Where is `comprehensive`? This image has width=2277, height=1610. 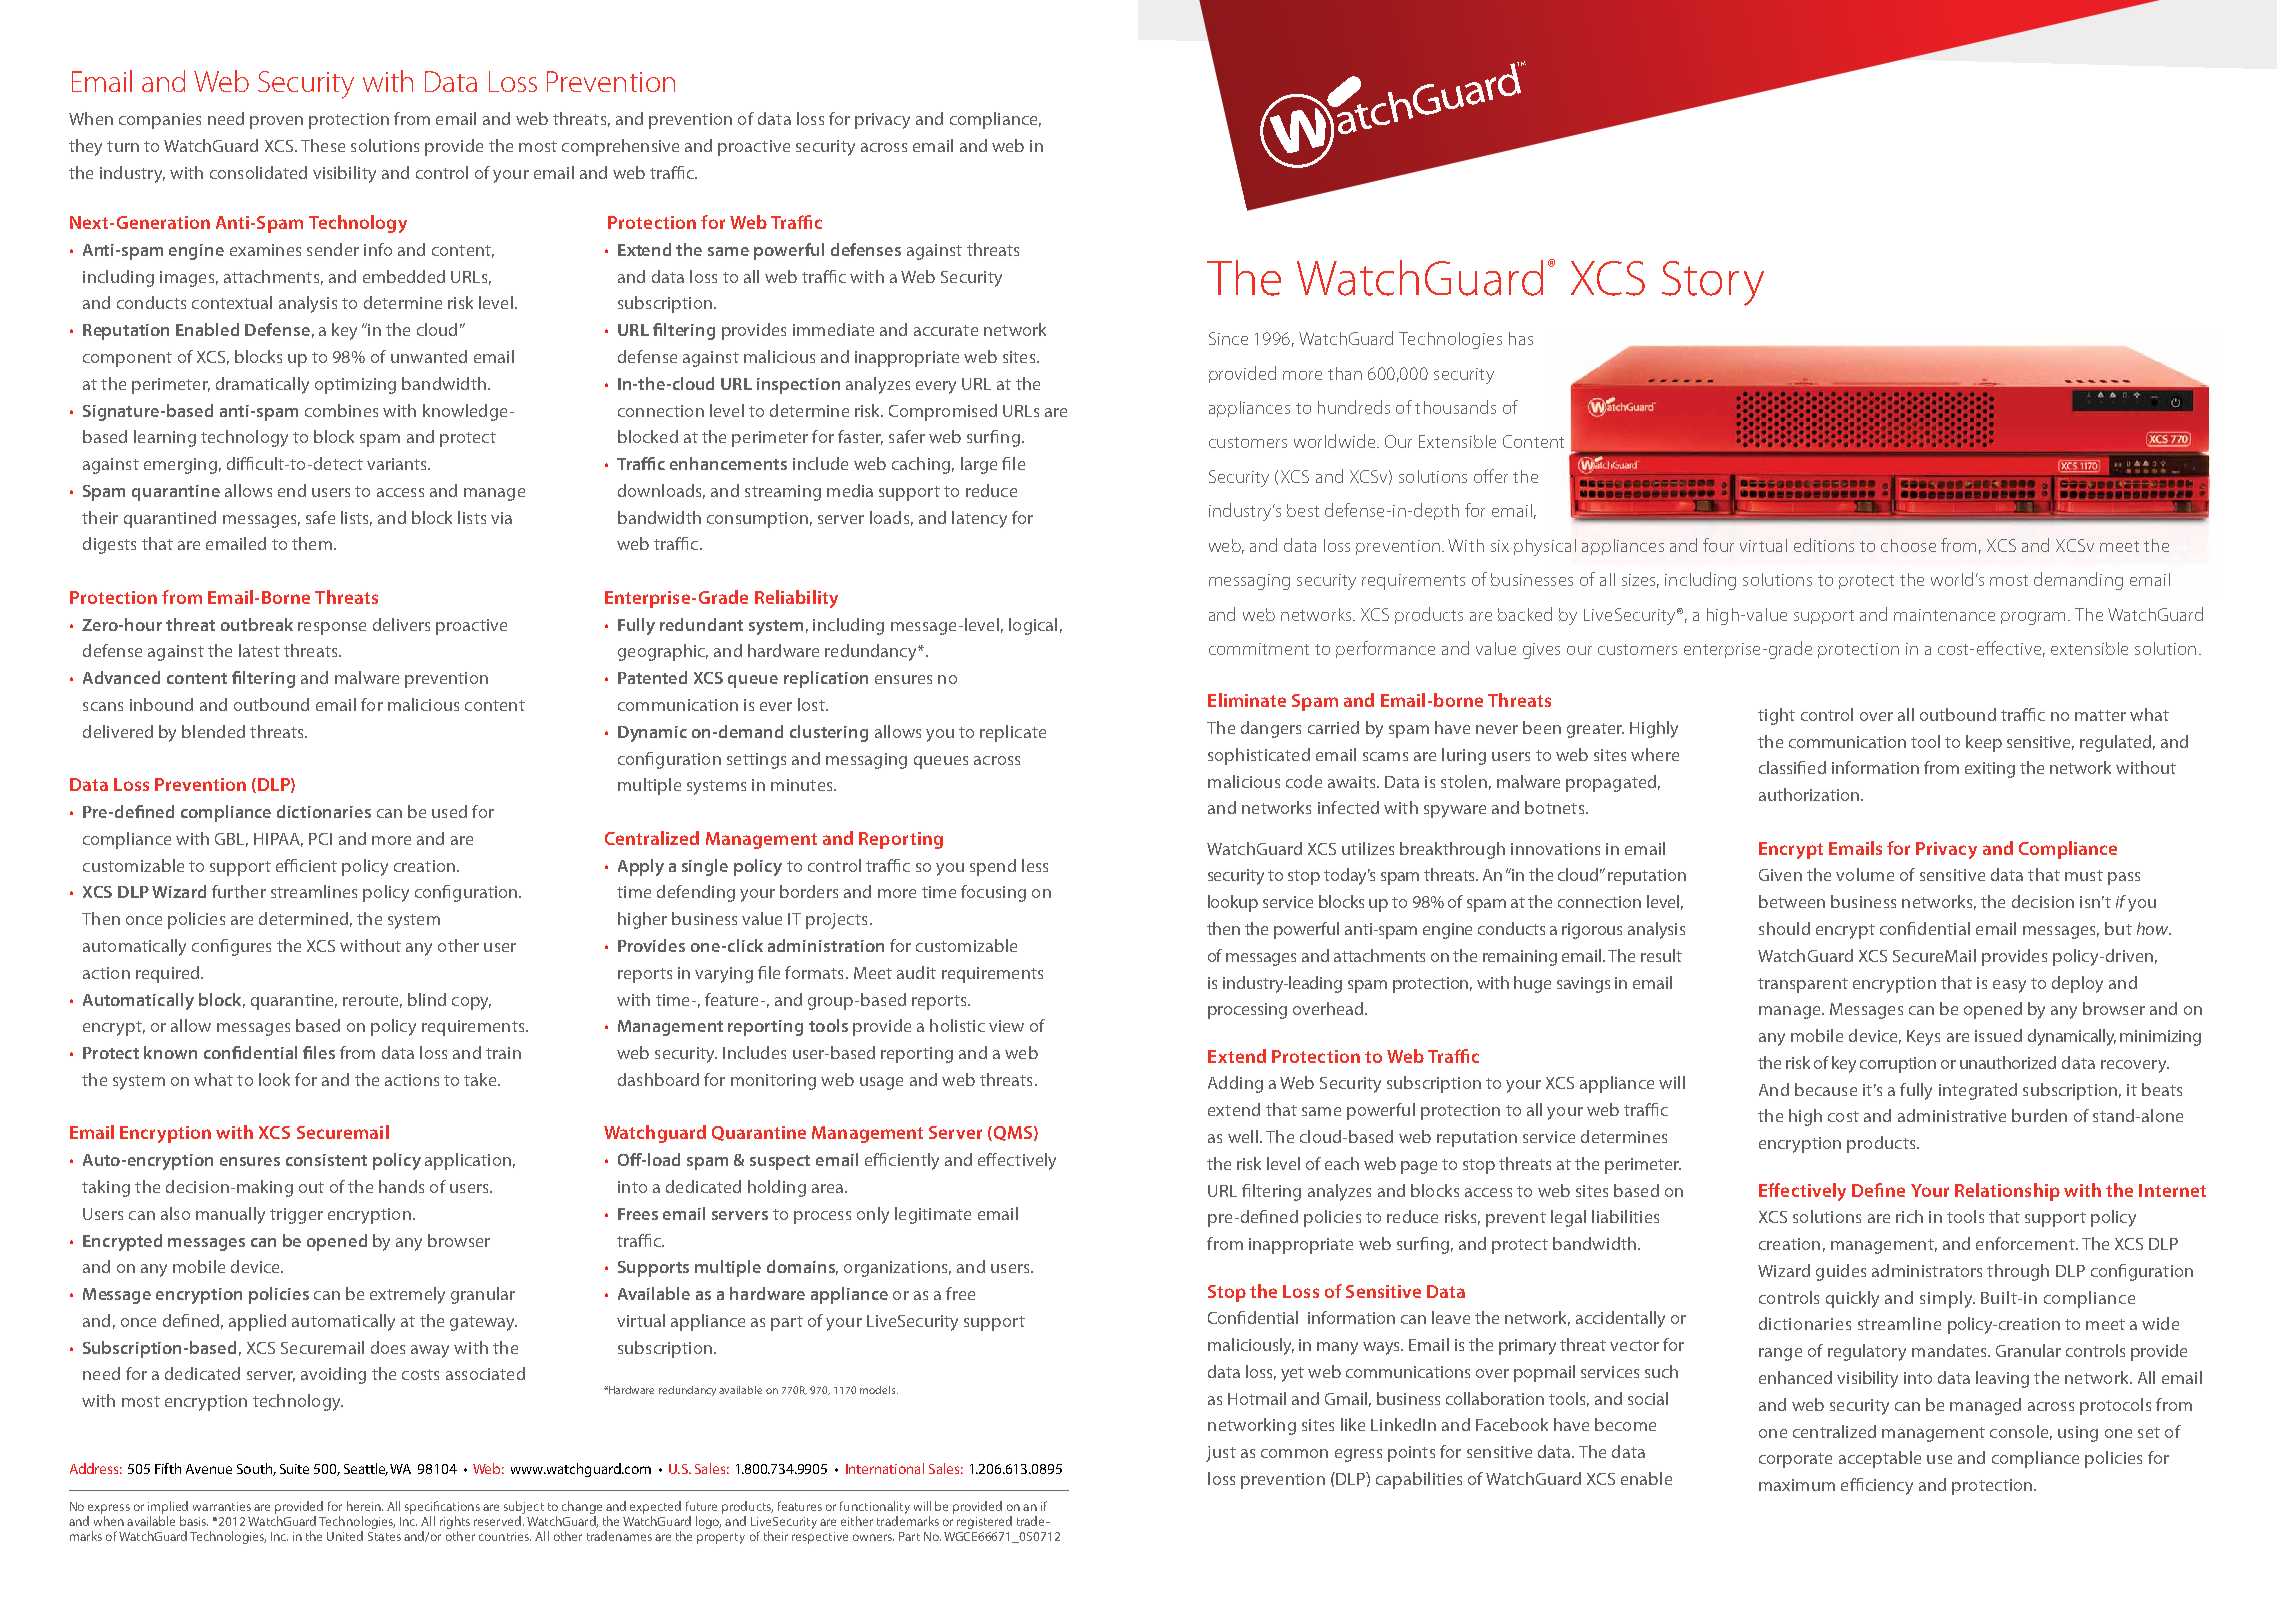 comprehensive is located at coordinates (620, 147).
